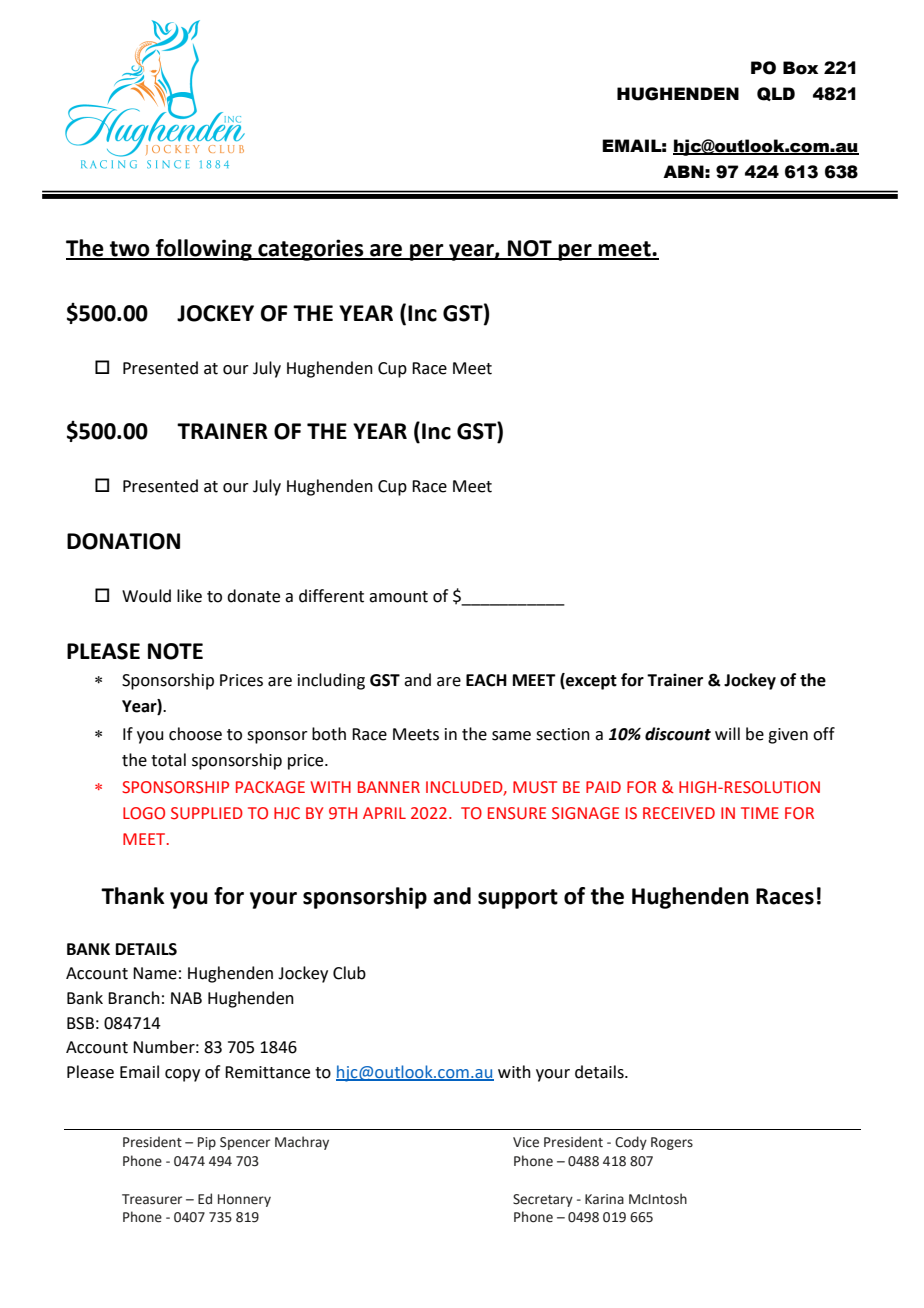 The image size is (924, 1308). Describe the element at coordinates (175, 651) in the screenshot. I see `NOTE` at that location.
